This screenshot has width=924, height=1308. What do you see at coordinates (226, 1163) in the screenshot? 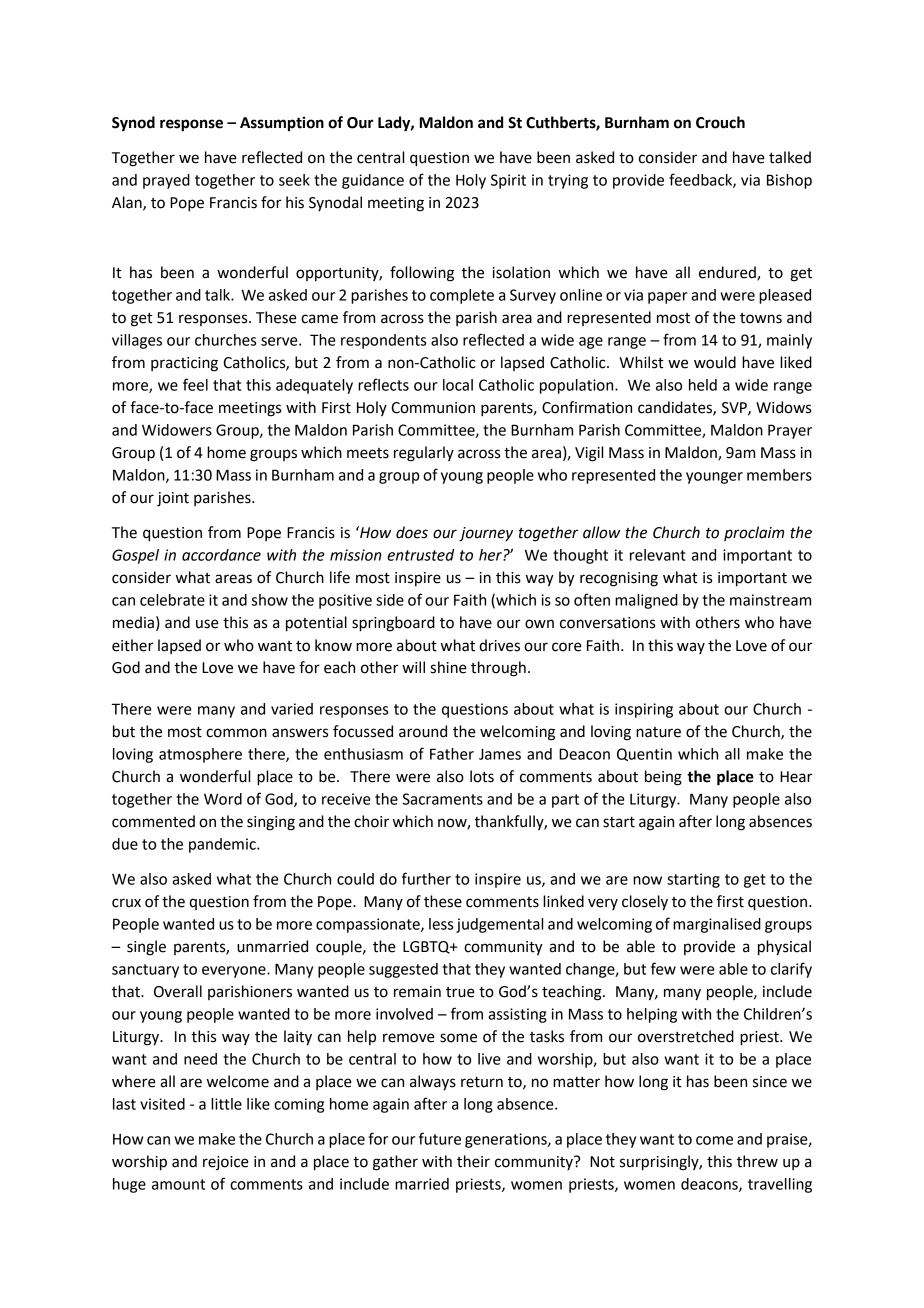
I see `rejoice` at bounding box center [226, 1163].
